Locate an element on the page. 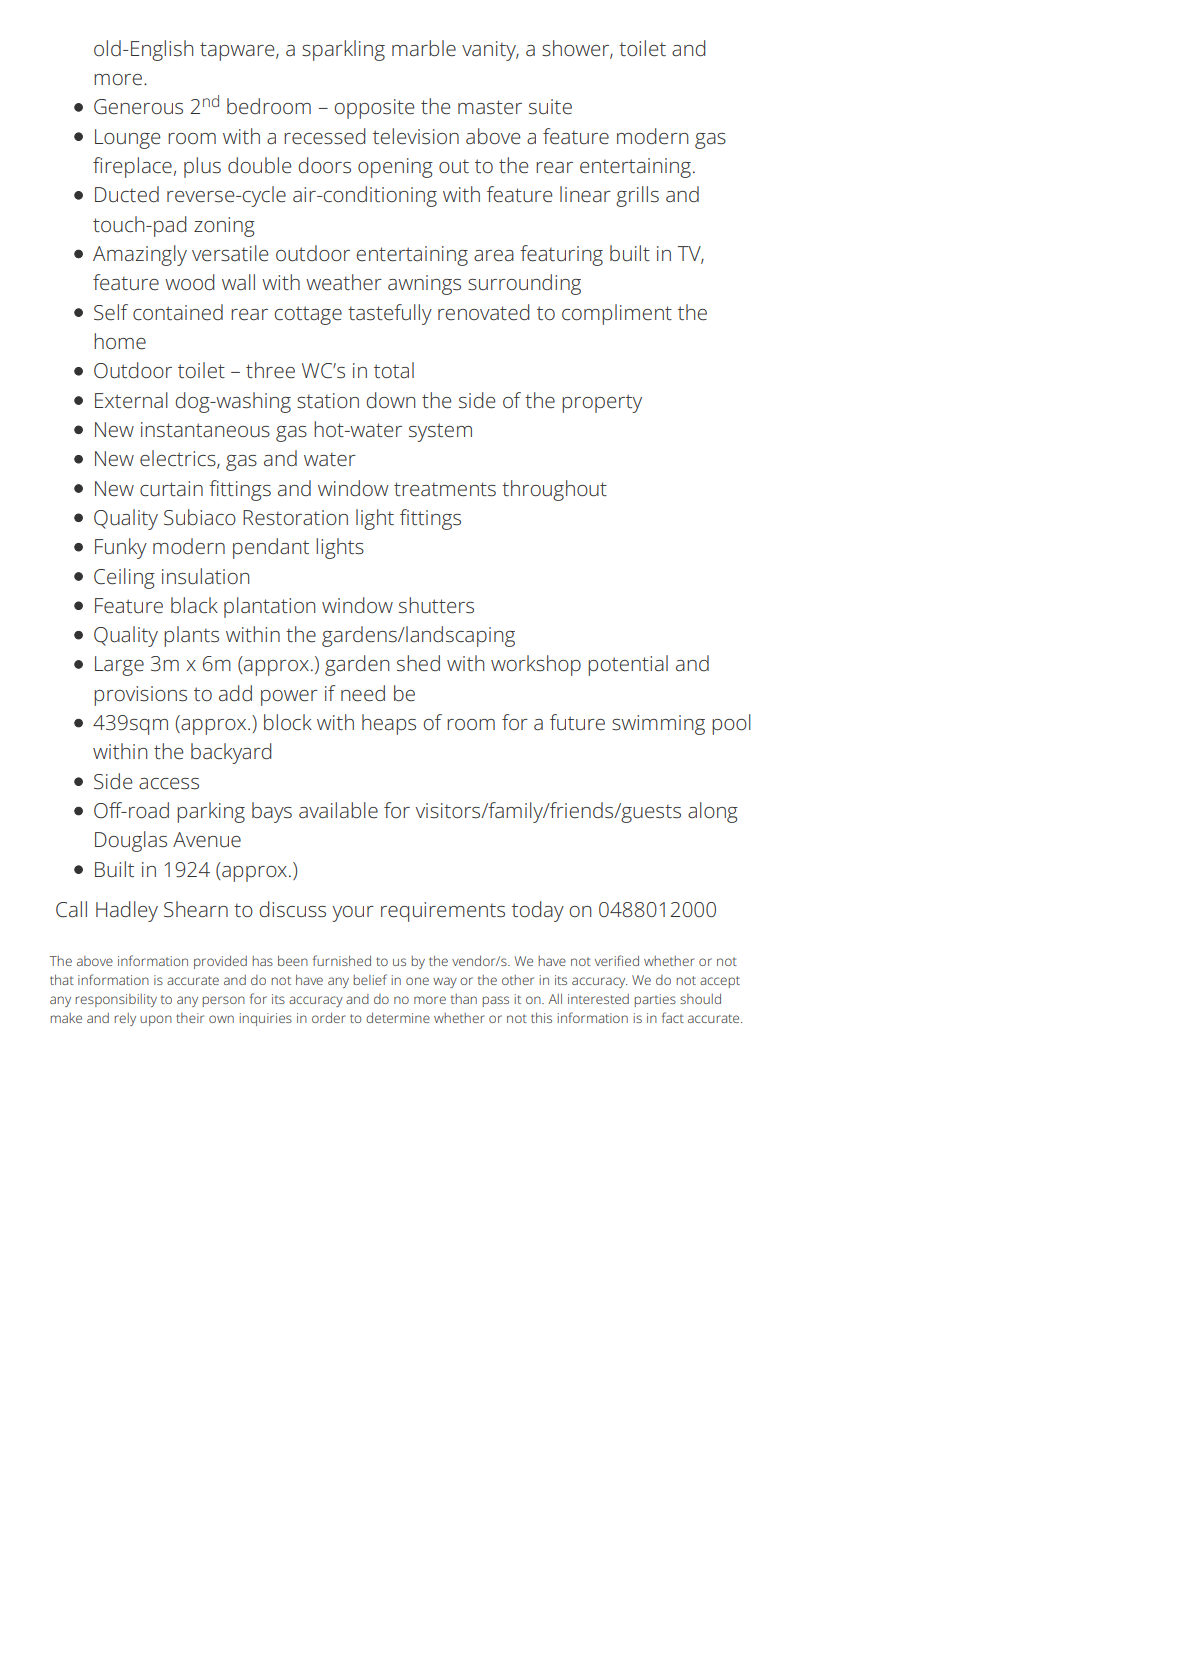 This page has height=1662, width=1179. property is located at coordinates (602, 403).
